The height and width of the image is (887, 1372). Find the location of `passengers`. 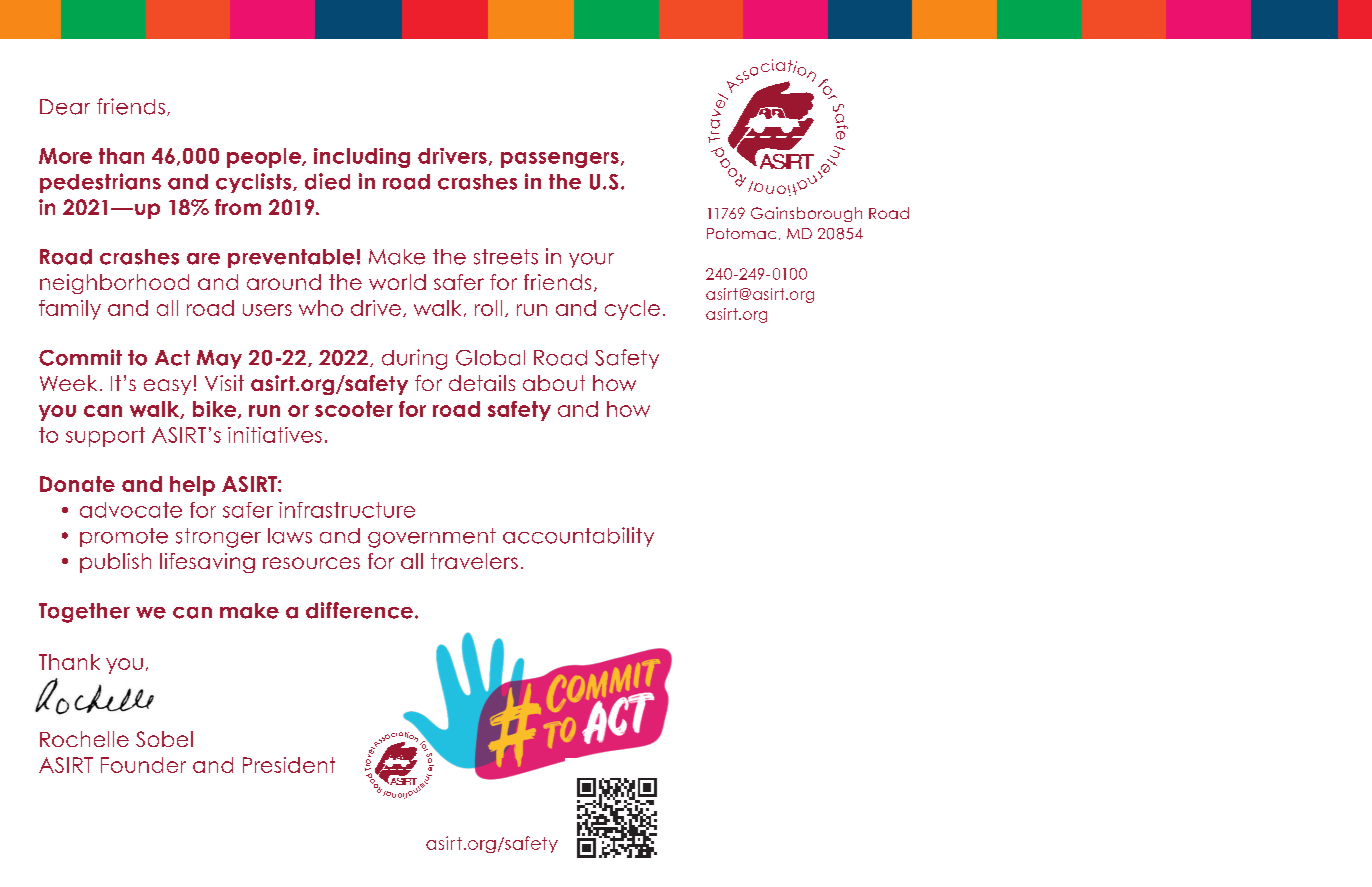

passengers is located at coordinates (560, 160).
